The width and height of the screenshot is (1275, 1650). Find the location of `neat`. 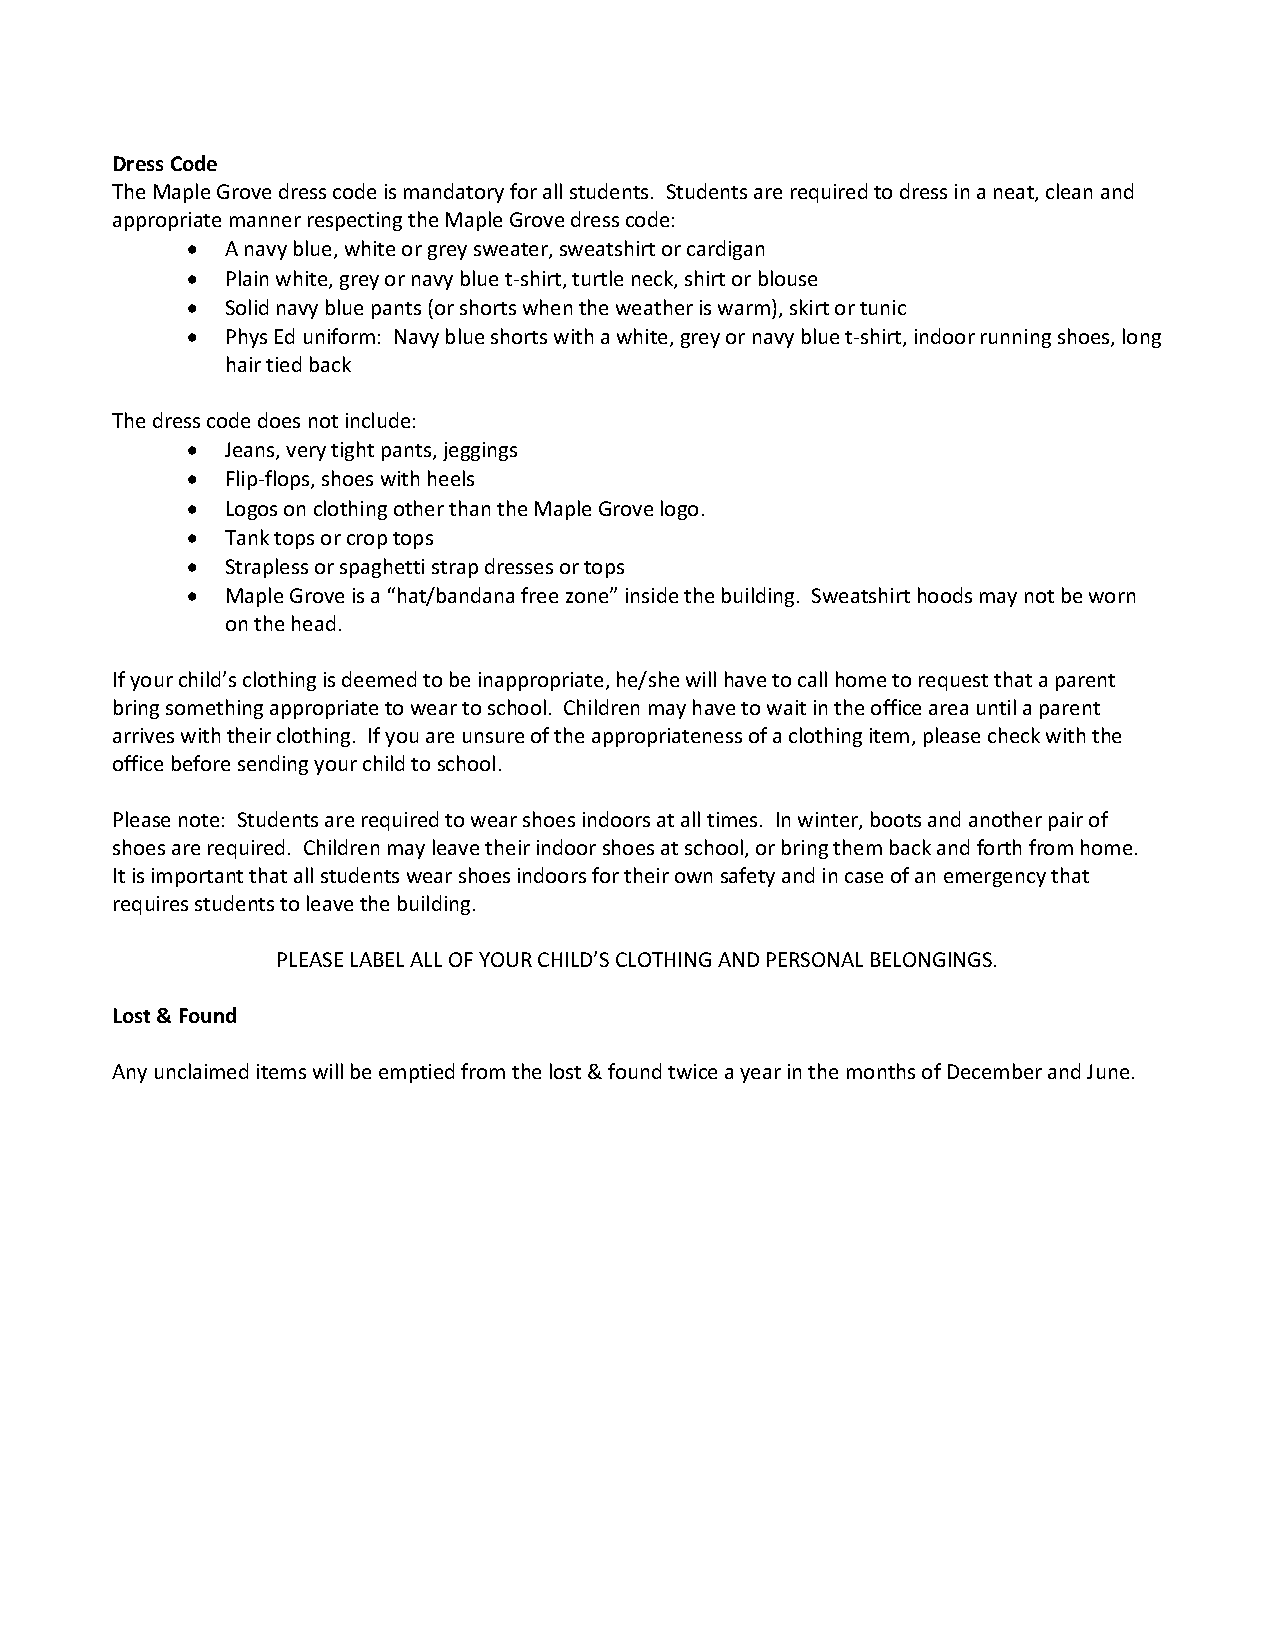

neat is located at coordinates (1015, 194).
